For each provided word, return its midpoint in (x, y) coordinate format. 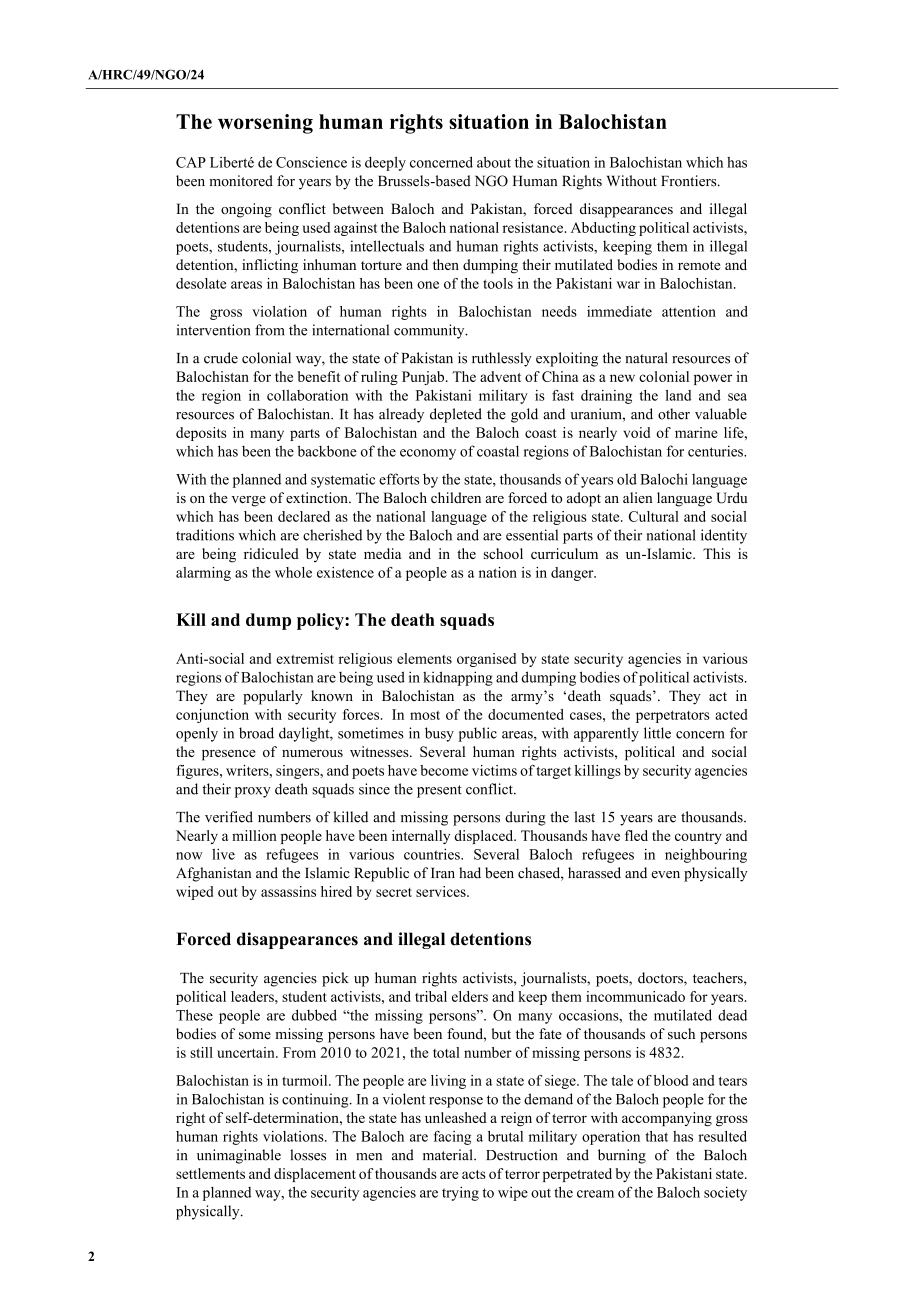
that (657, 1136)
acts (474, 1174)
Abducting (603, 229)
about (494, 162)
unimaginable (239, 1156)
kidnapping (458, 678)
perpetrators (672, 717)
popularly (273, 697)
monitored (241, 181)
